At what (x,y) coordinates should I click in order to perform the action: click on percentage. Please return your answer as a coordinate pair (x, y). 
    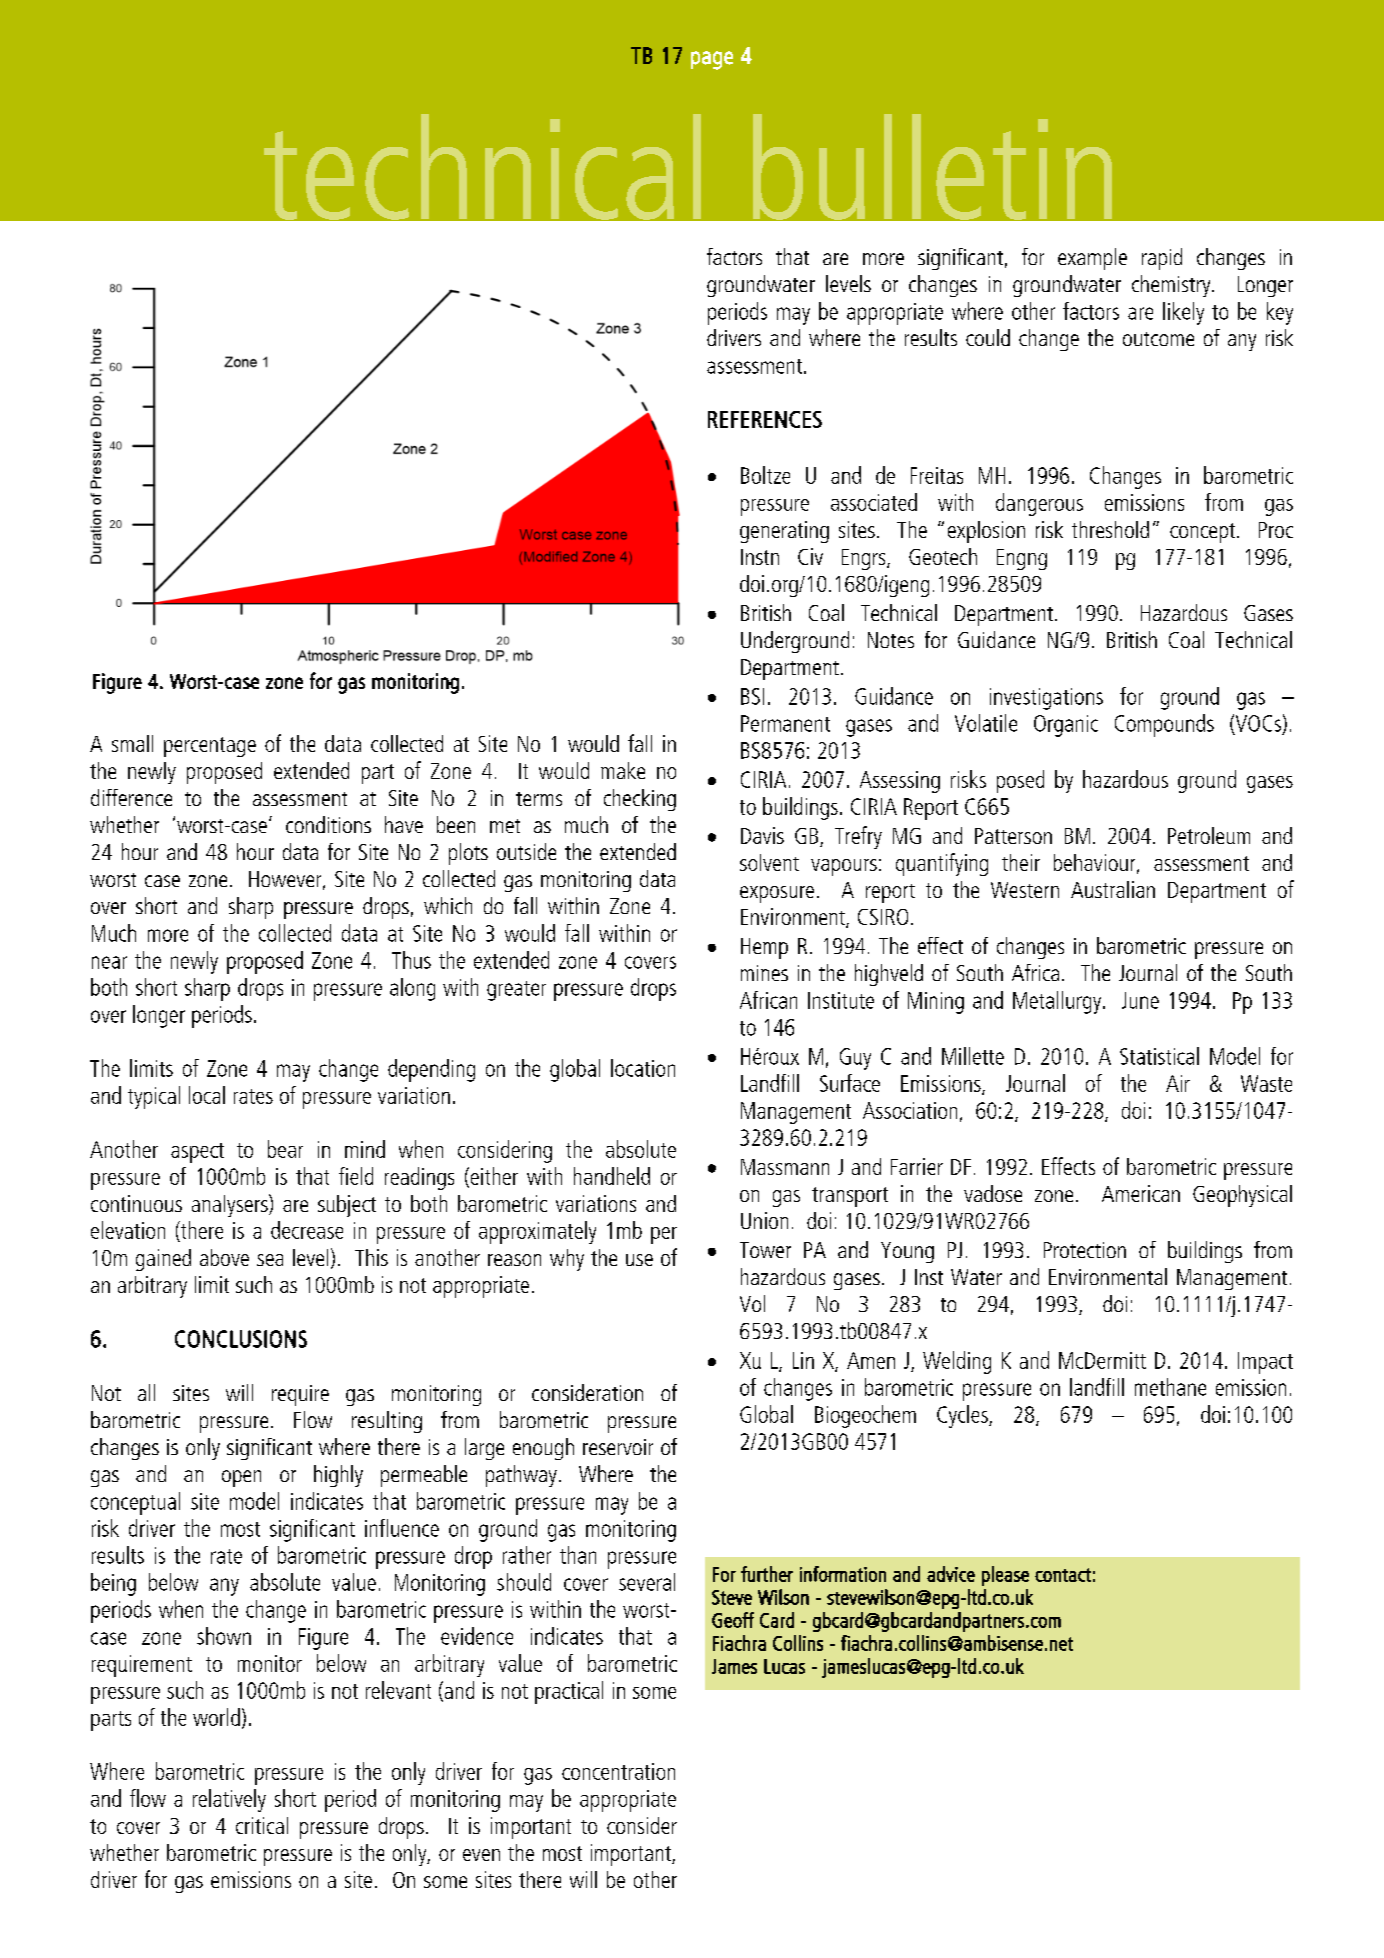
    Looking at the image, I should click on (210, 747).
